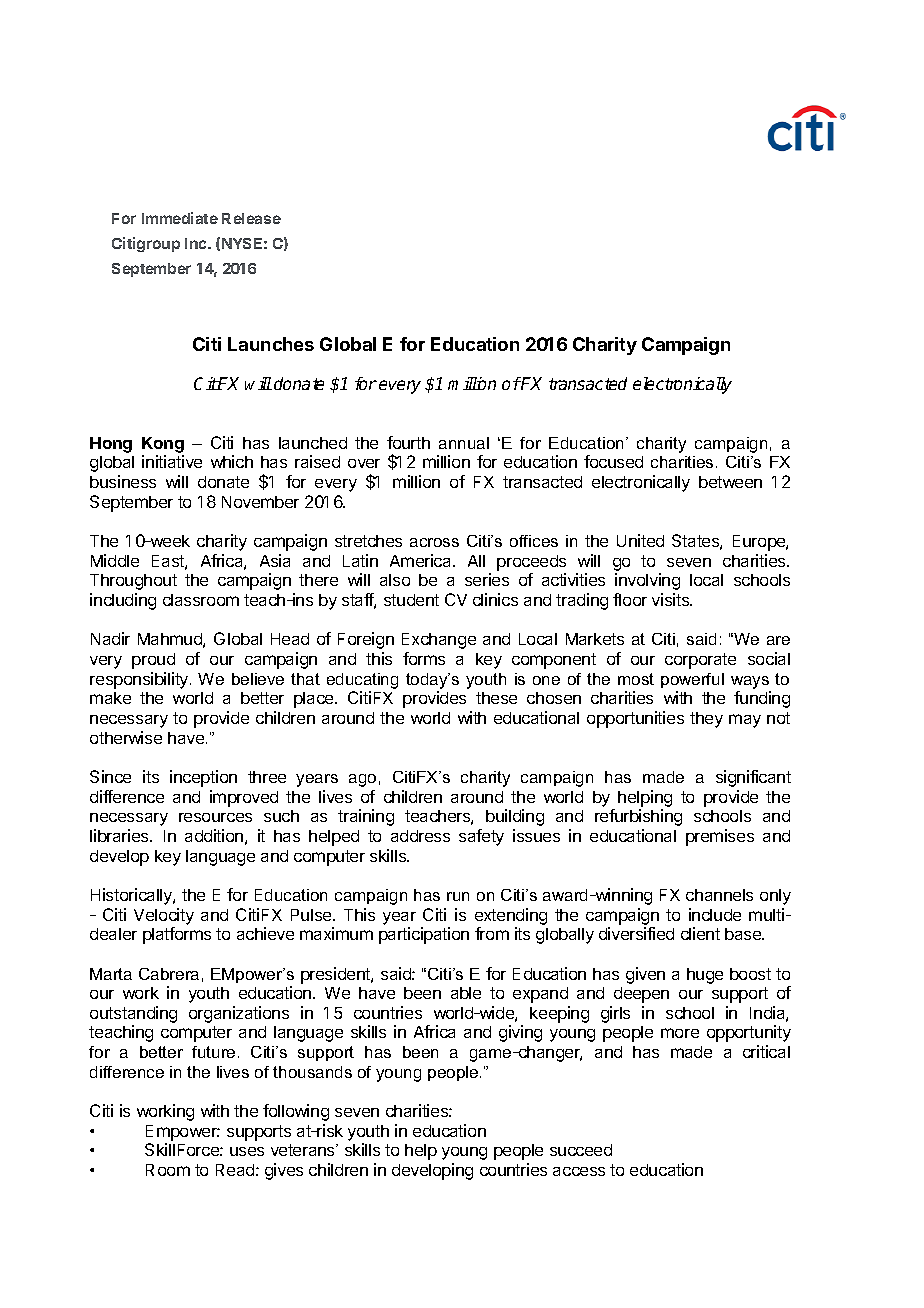 This screenshot has height=1308, width=924. Describe the element at coordinates (464, 443) in the screenshot. I see `annual` at that location.
